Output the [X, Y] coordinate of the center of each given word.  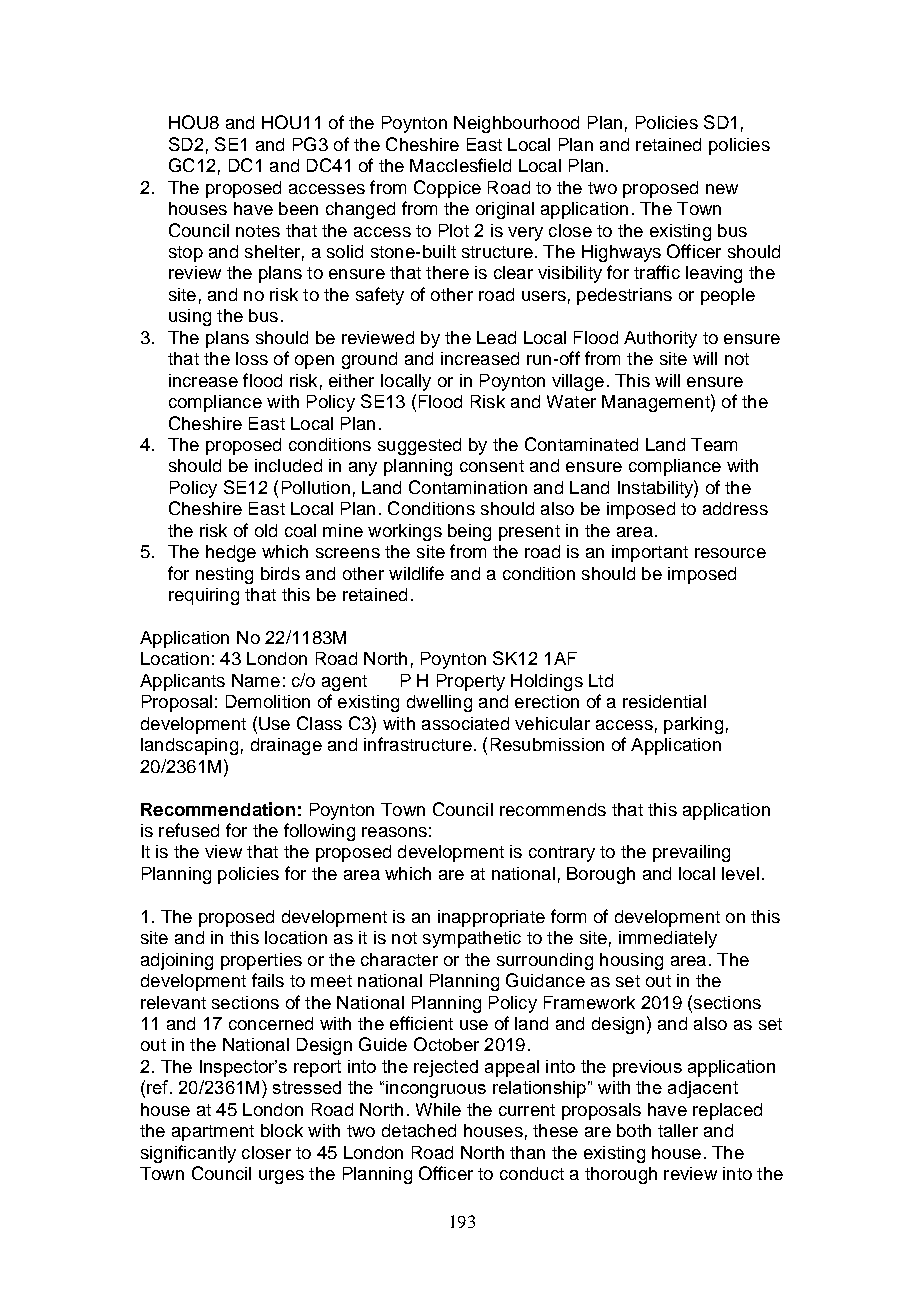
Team [714, 444]
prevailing [691, 853]
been [298, 208]
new [722, 189]
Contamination [468, 487]
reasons [394, 832]
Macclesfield [460, 165]
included [288, 465]
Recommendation [218, 809]
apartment [213, 1133]
